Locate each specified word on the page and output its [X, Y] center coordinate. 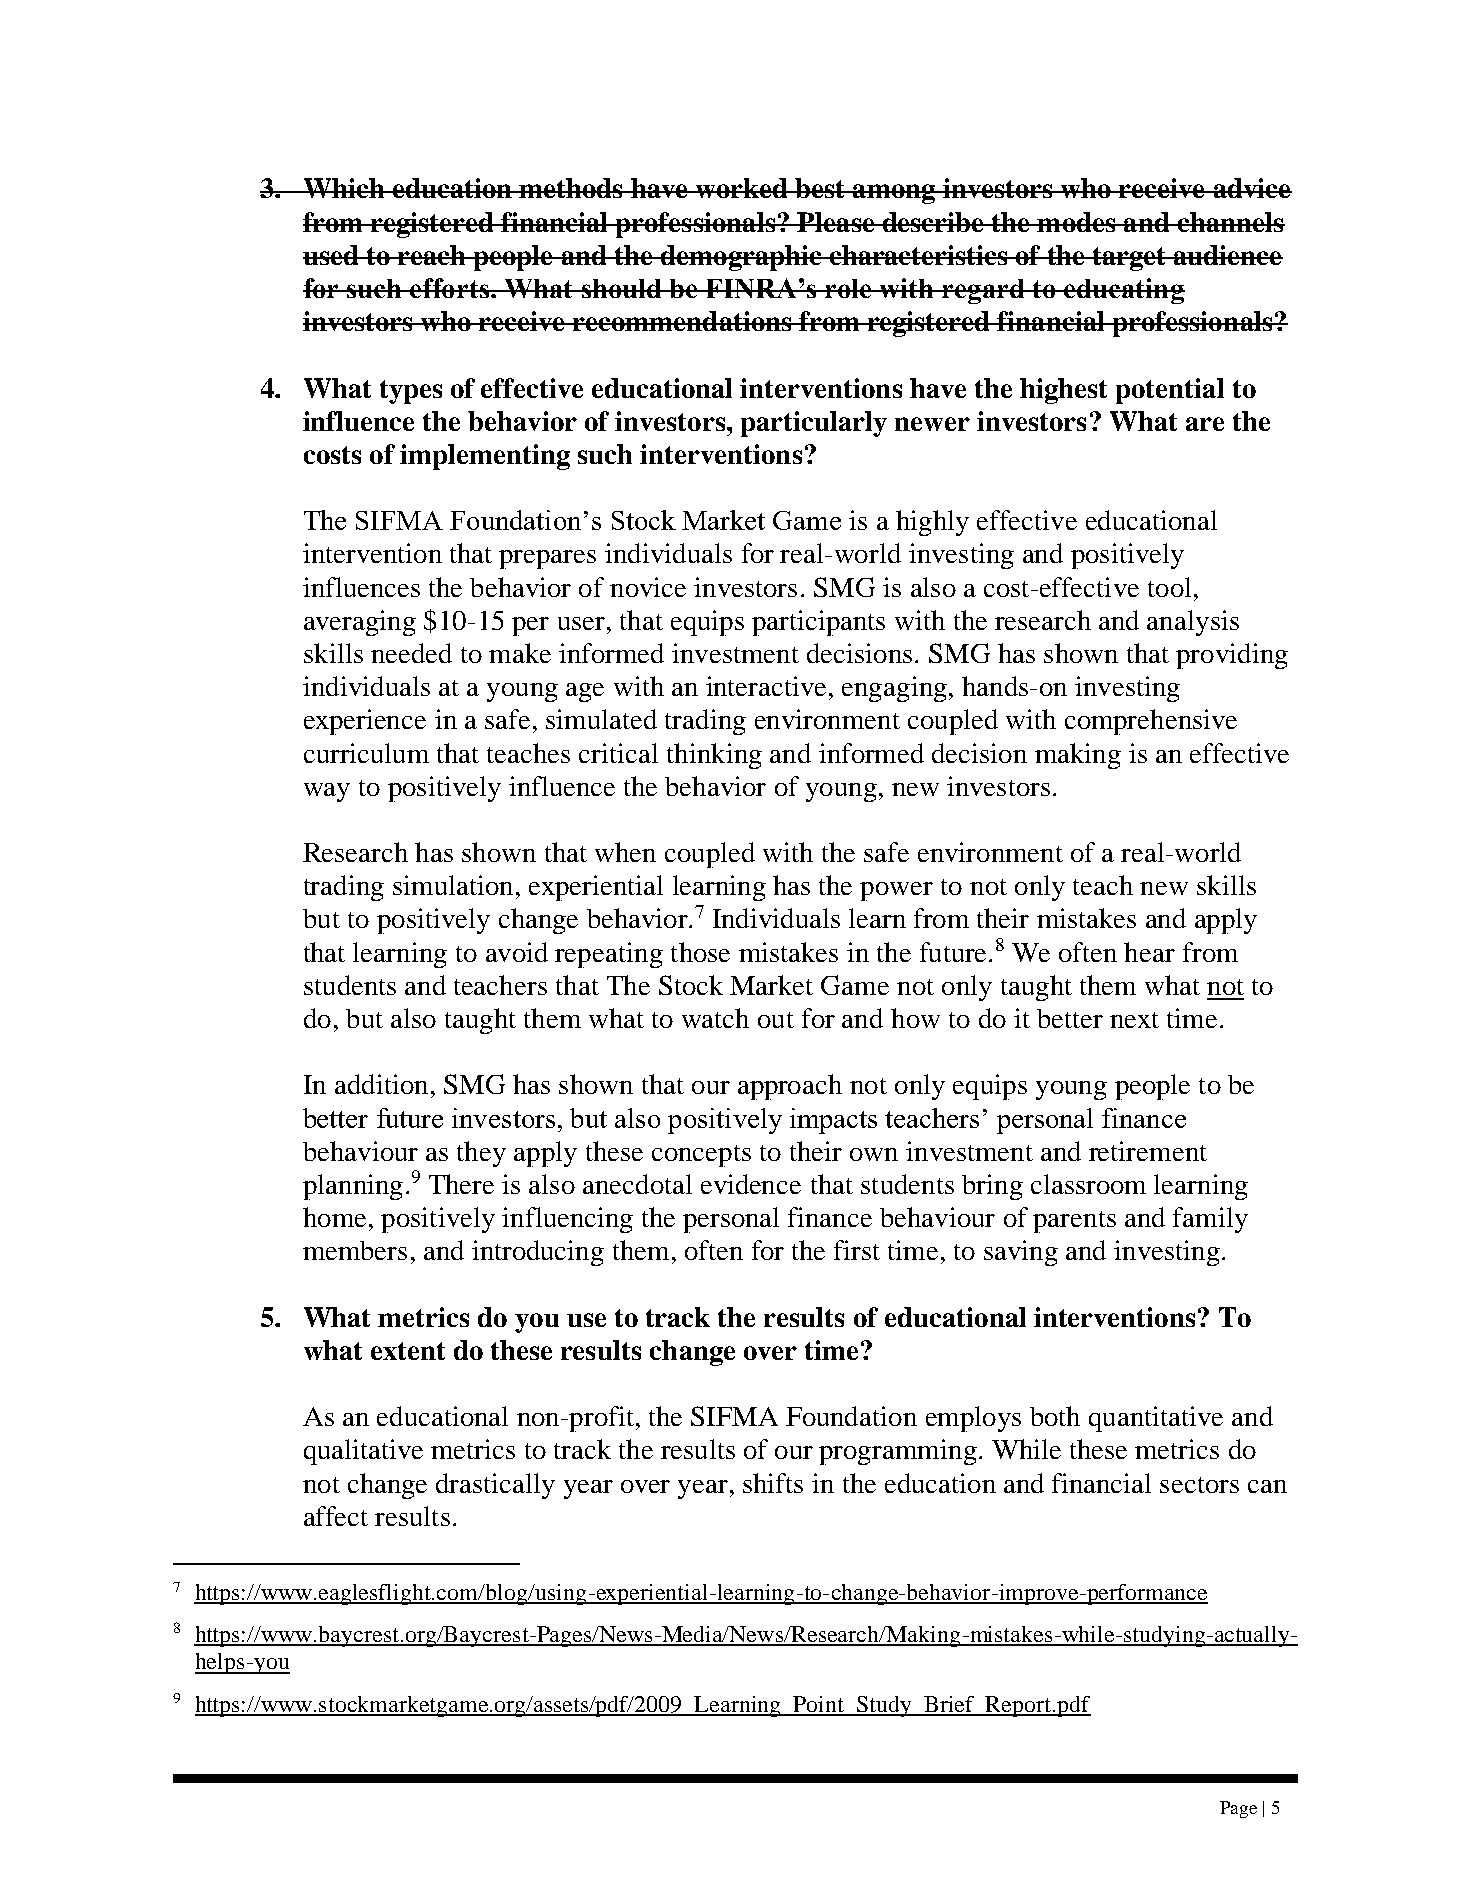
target [1129, 259]
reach [432, 255]
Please [836, 222]
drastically [495, 1486]
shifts [773, 1483]
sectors [1199, 1485]
